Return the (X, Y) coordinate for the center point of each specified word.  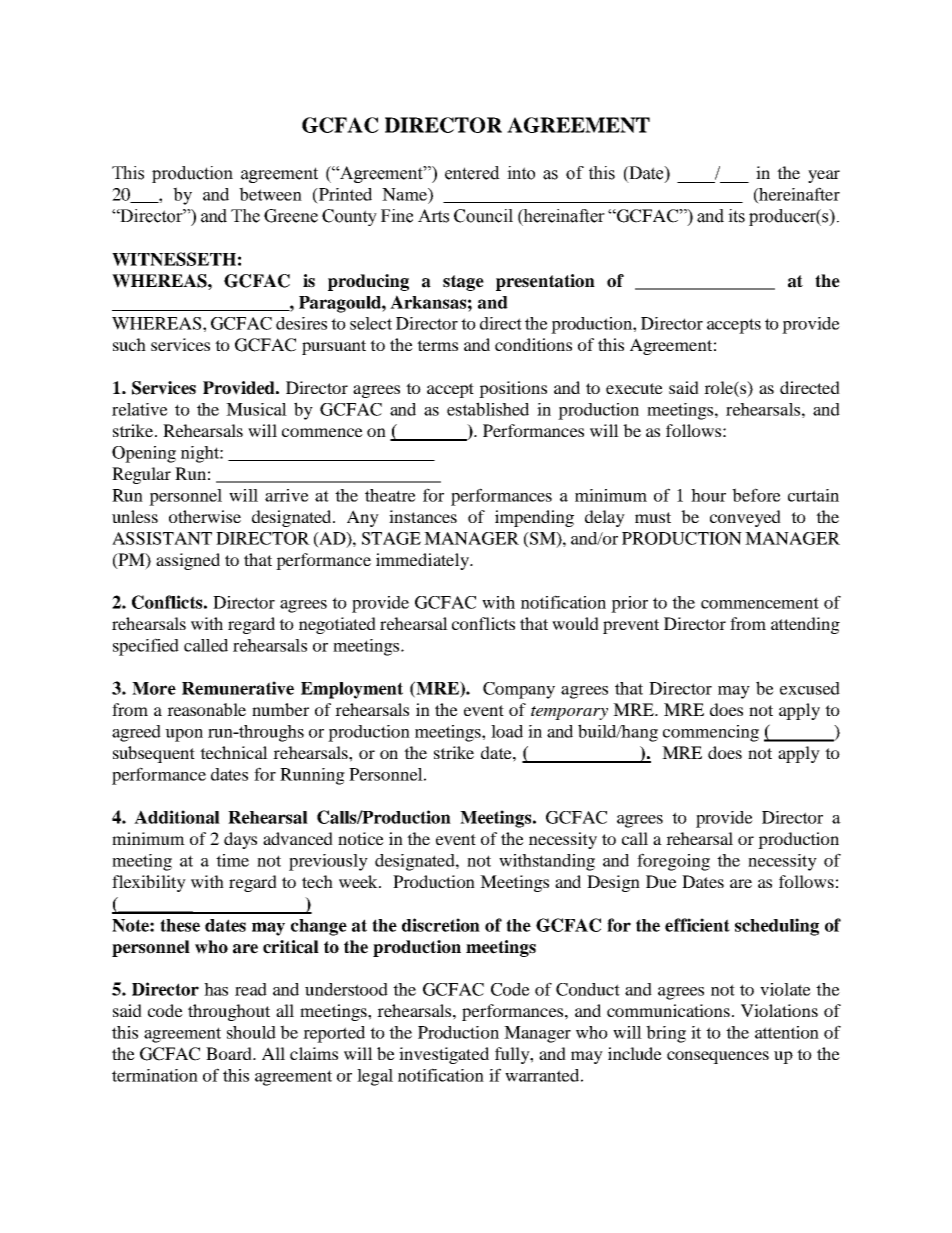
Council (483, 216)
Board (230, 1053)
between (270, 194)
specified (146, 647)
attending (805, 625)
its (736, 216)
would (575, 623)
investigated (444, 1055)
